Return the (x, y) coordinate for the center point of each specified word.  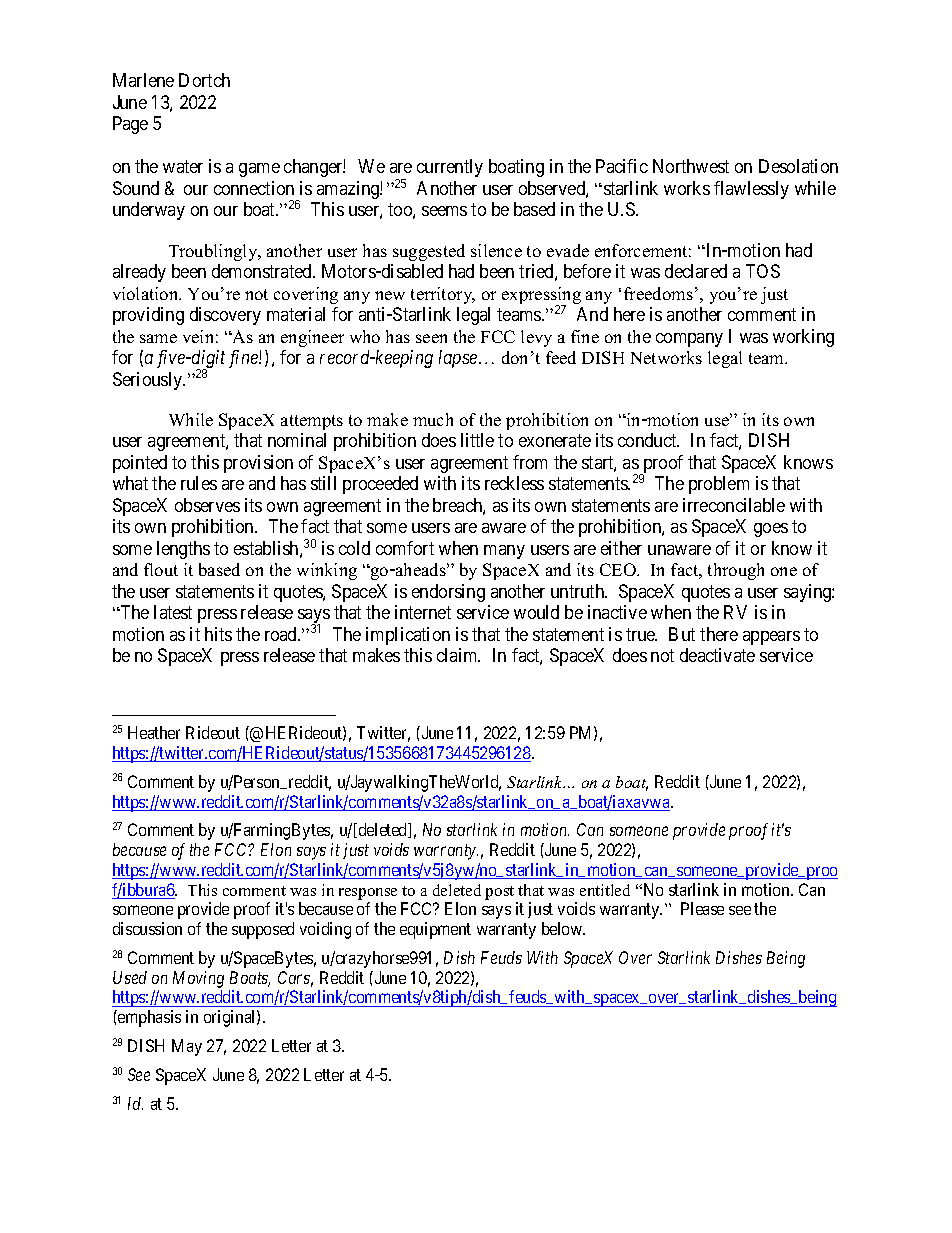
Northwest (691, 166)
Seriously (149, 381)
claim (458, 655)
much (433, 419)
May (187, 1047)
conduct (648, 440)
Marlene (143, 80)
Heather (154, 732)
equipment (435, 930)
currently (450, 168)
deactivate (717, 655)
